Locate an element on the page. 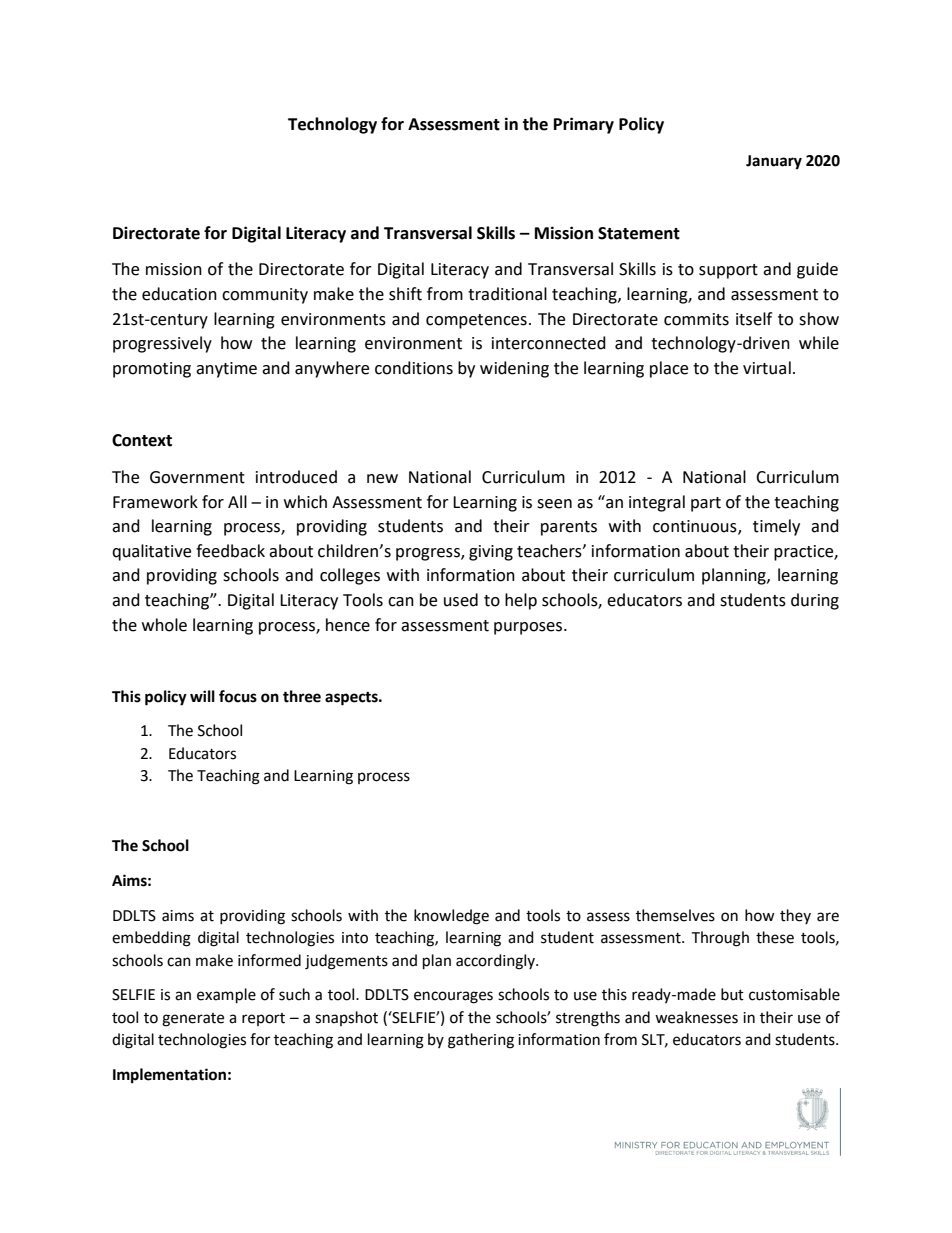  Primary is located at coordinates (584, 125).
